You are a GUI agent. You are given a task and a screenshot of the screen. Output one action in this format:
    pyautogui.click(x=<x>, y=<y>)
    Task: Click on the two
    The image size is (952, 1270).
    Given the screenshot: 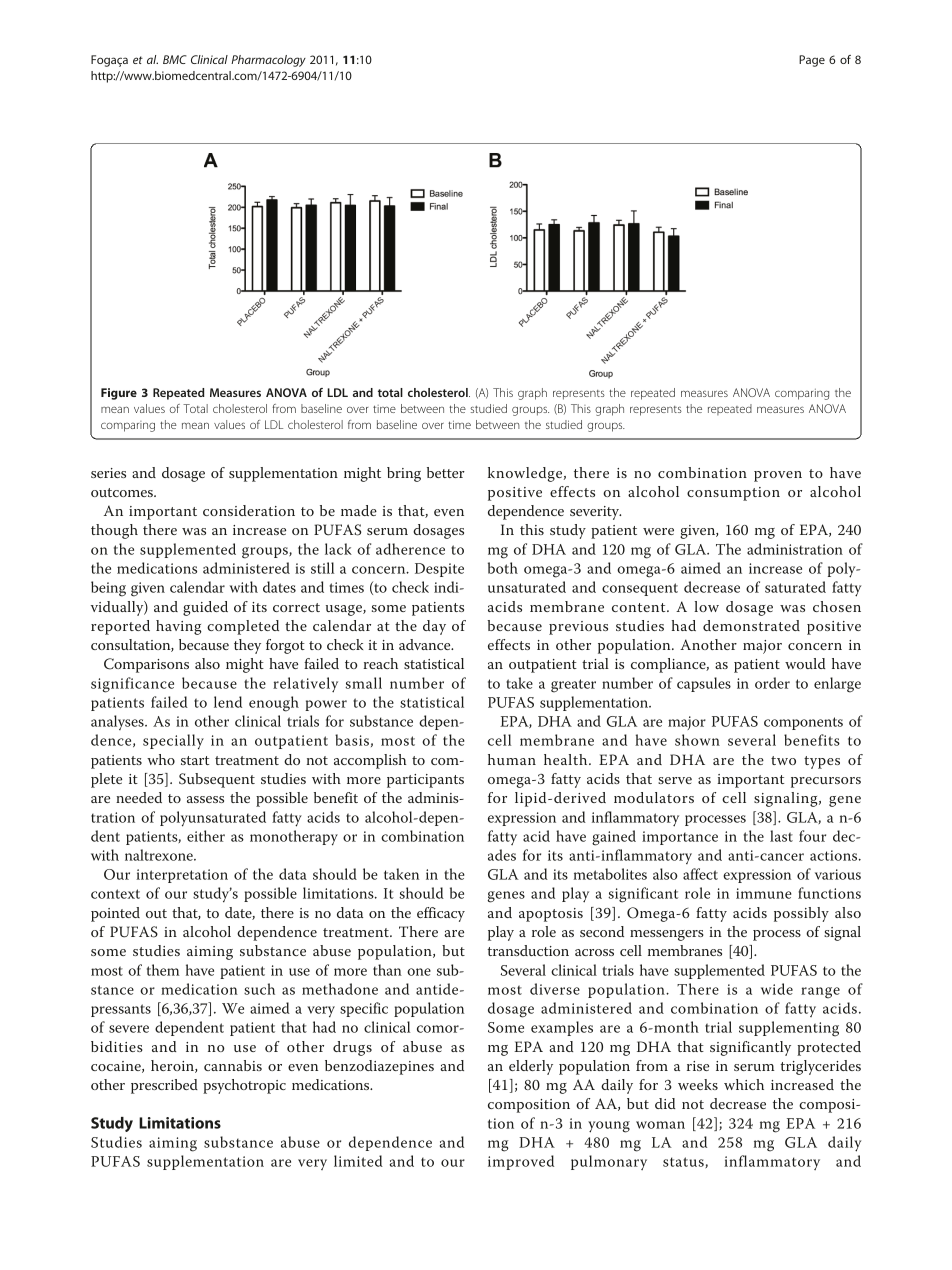 What is the action you would take?
    pyautogui.click(x=783, y=760)
